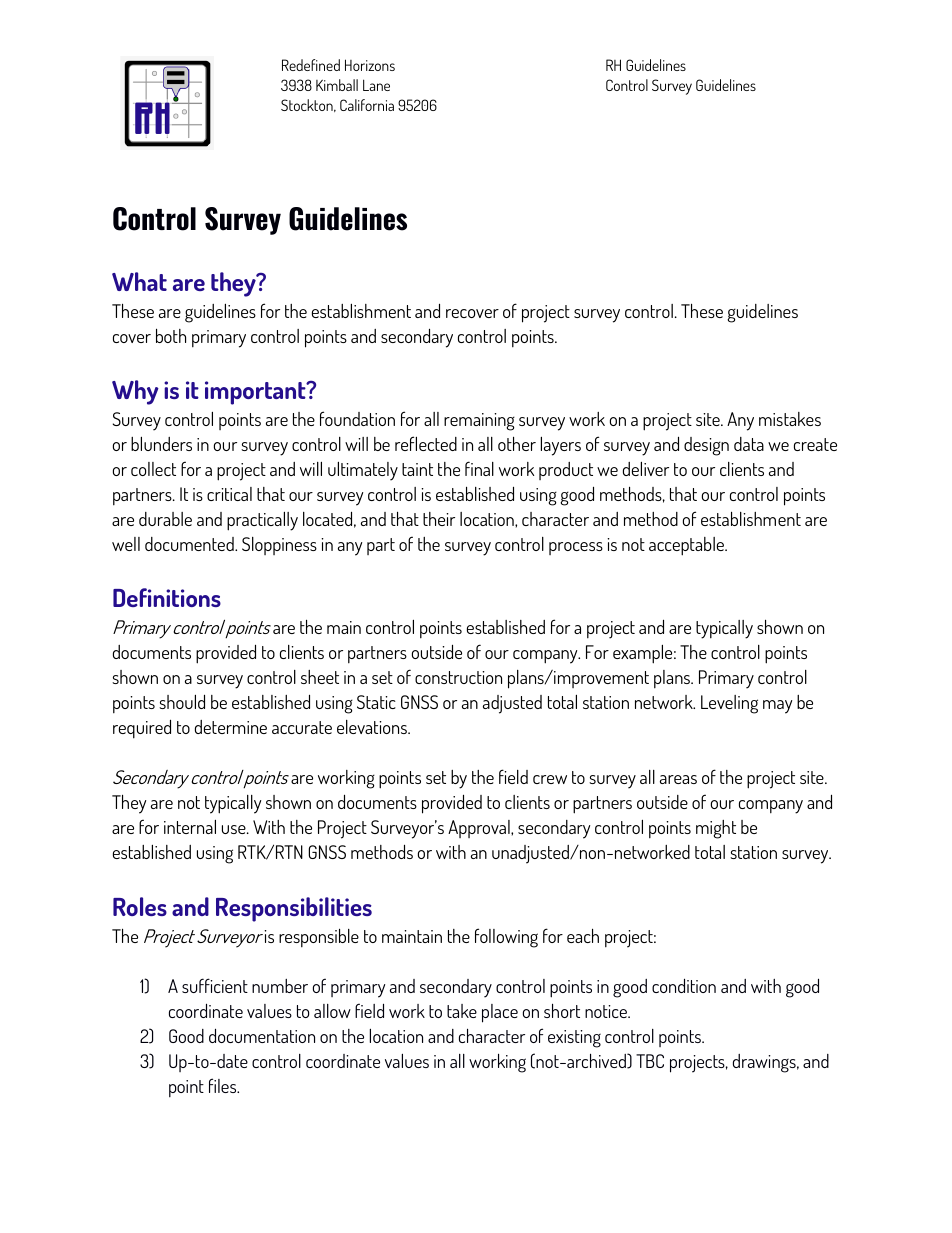 This screenshot has height=1233, width=952. Describe the element at coordinates (376, 85) in the screenshot. I see `Lane` at that location.
